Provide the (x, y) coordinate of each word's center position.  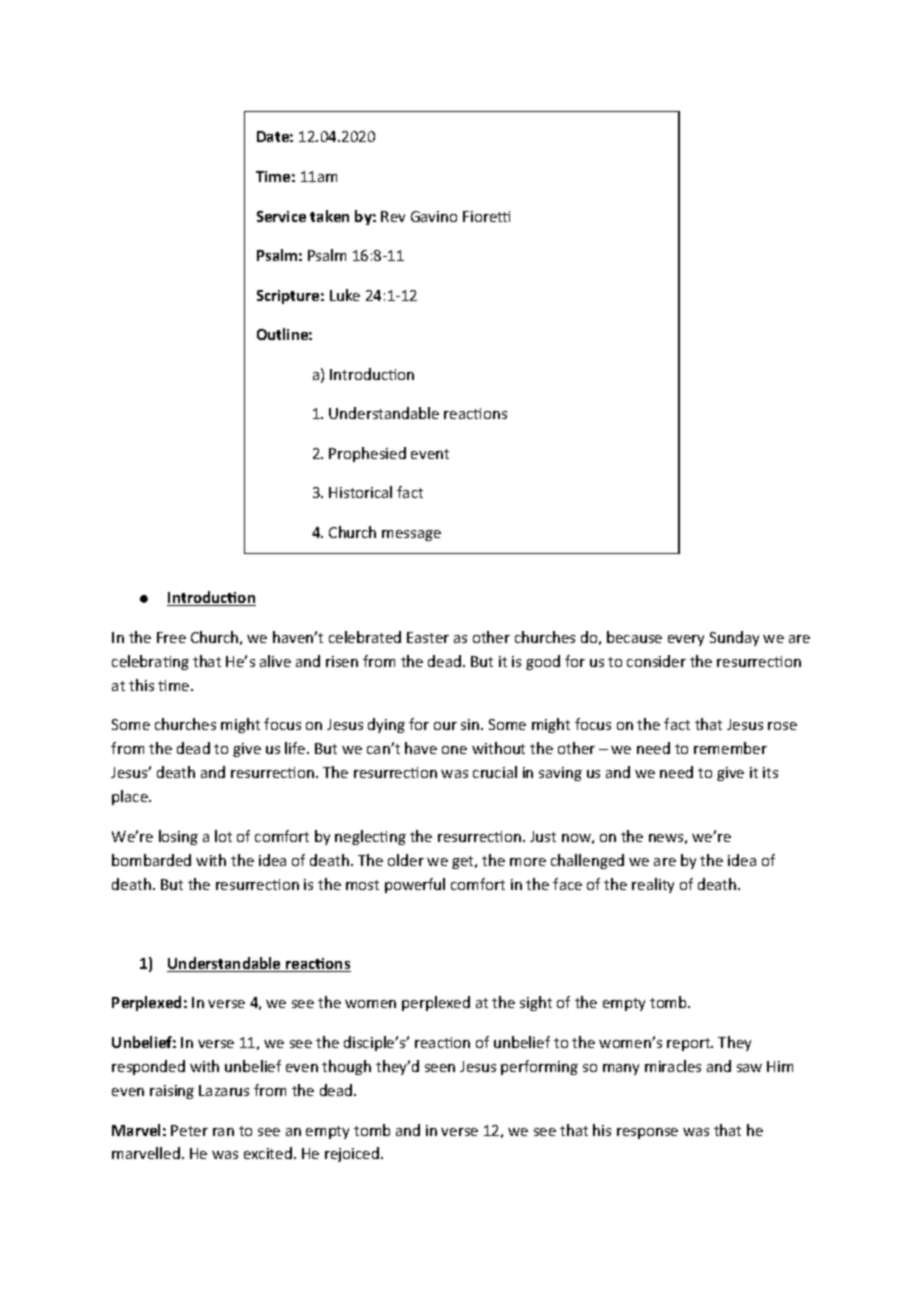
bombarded (151, 860)
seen (440, 1068)
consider (656, 661)
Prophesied (367, 454)
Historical (360, 492)
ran (223, 1132)
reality (653, 885)
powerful (415, 885)
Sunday (734, 638)
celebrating (150, 662)
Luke (345, 295)
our (445, 726)
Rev (393, 216)
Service (281, 216)
